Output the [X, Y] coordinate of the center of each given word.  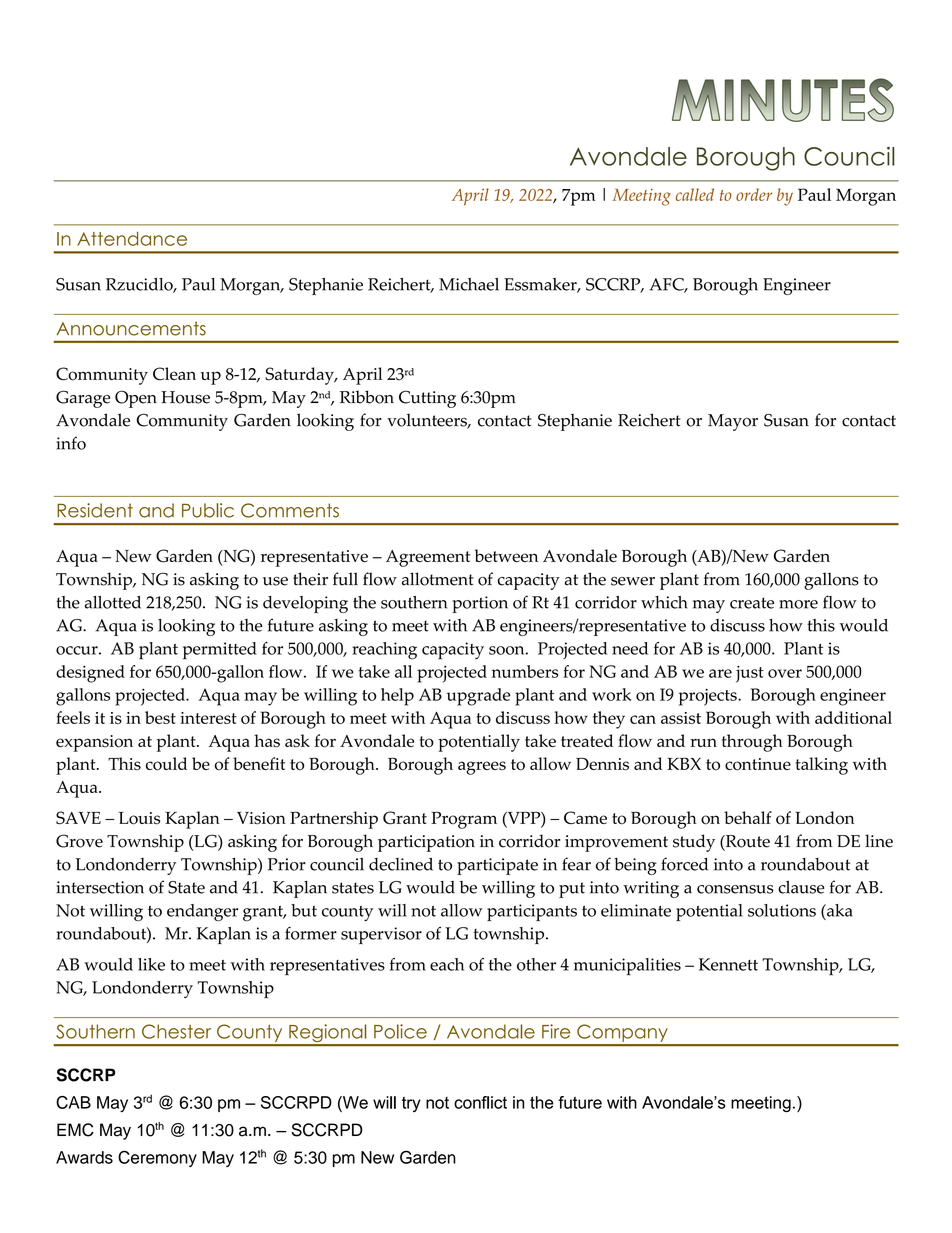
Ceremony [157, 1158]
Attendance [132, 239]
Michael [469, 284]
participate [497, 866]
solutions [782, 910]
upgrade [478, 697]
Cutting [427, 399]
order [754, 194]
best [160, 717]
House [185, 397]
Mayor [733, 422]
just [750, 674]
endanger [202, 912]
